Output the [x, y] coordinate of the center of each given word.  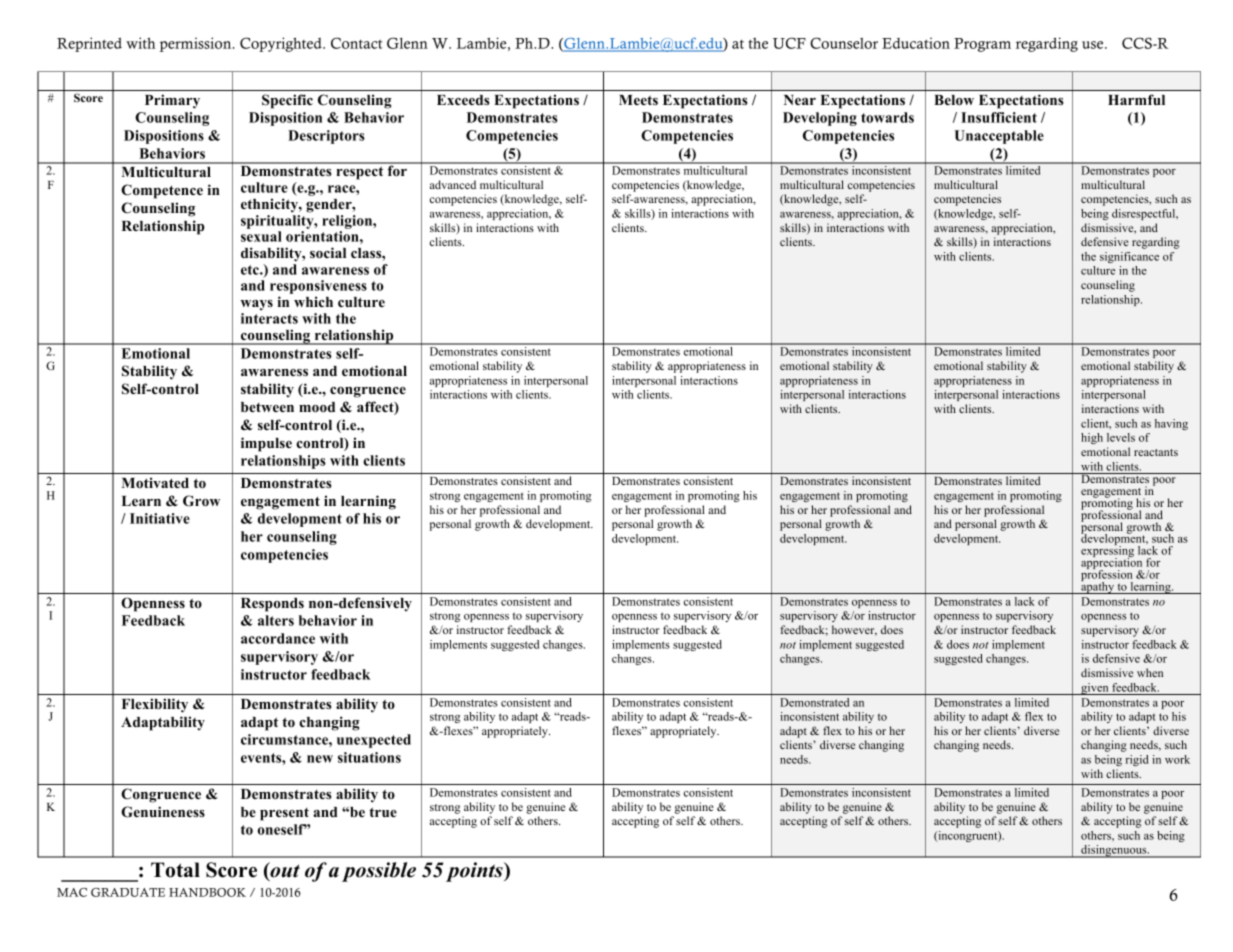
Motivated [155, 482]
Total [175, 870]
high [1092, 438]
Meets [638, 100]
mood [317, 407]
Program [982, 45]
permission [197, 44]
